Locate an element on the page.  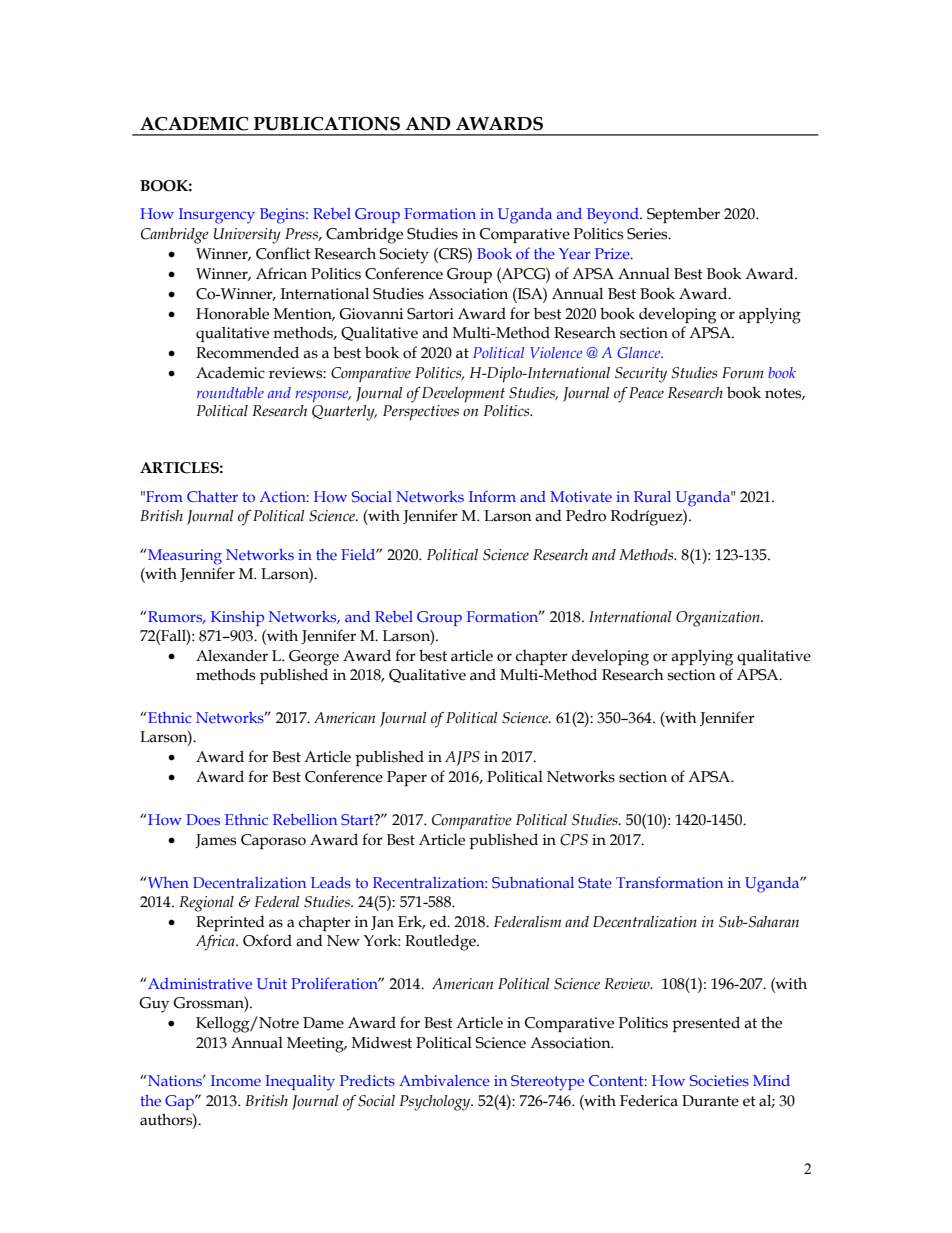
PUBLICATIONS is located at coordinates (327, 124).
